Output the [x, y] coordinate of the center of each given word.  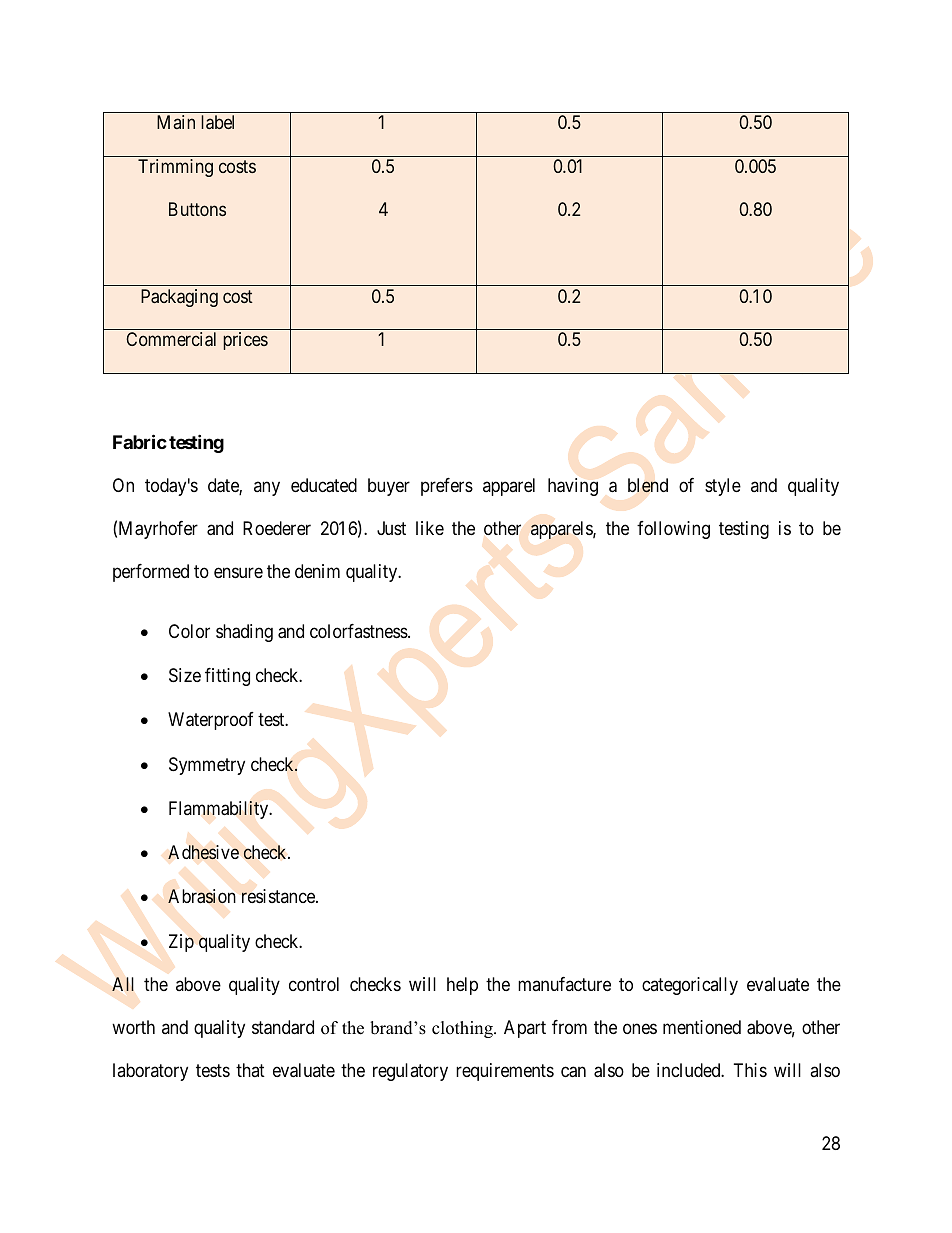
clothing [463, 1029]
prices [245, 341]
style [723, 487]
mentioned [702, 1027]
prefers [447, 487]
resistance [279, 896]
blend [648, 485]
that [250, 1070]
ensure [238, 572]
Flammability [220, 810]
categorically [690, 986]
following [673, 530]
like [430, 528]
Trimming [175, 168]
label [217, 122]
